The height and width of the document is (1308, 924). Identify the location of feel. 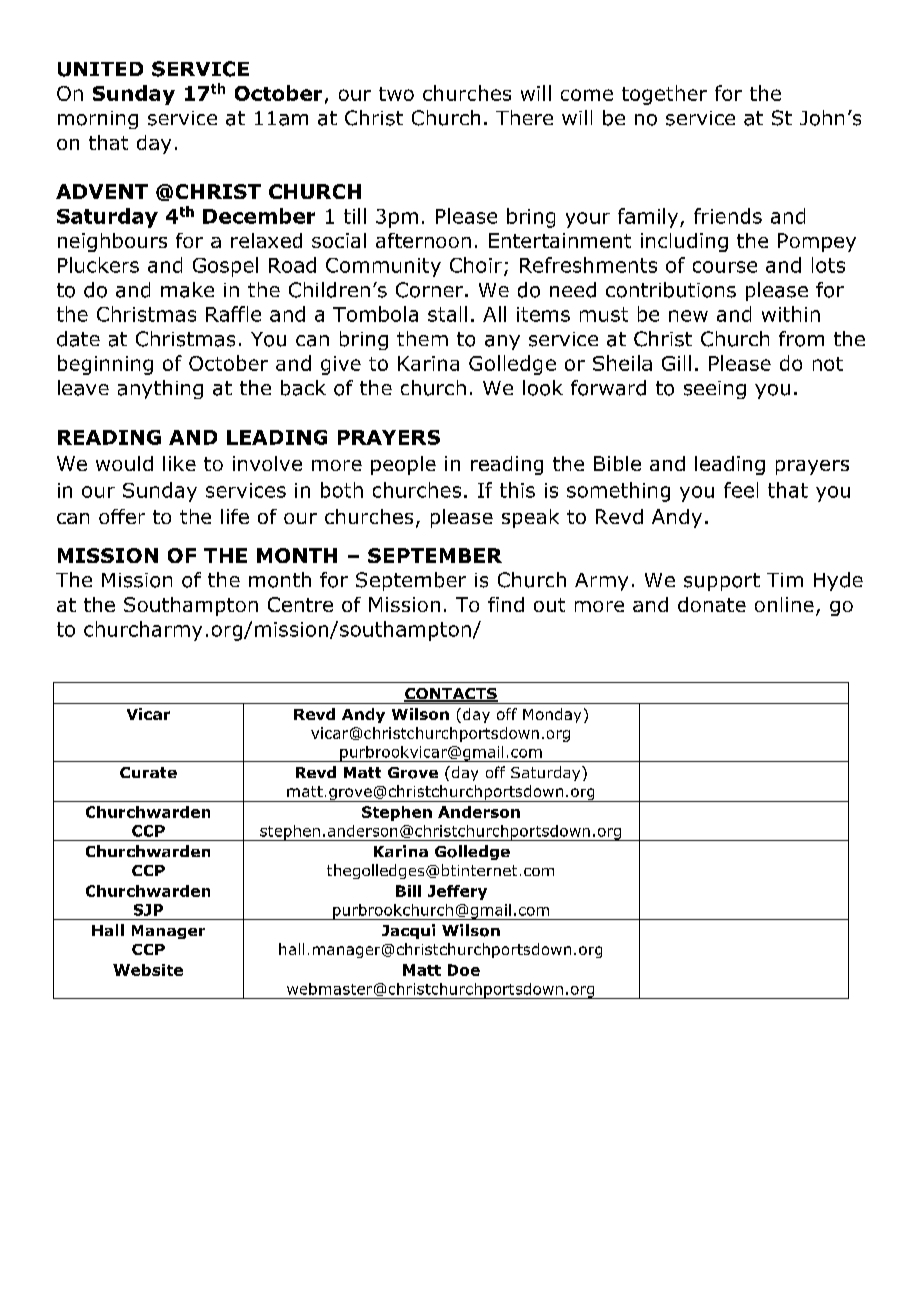
(741, 490).
